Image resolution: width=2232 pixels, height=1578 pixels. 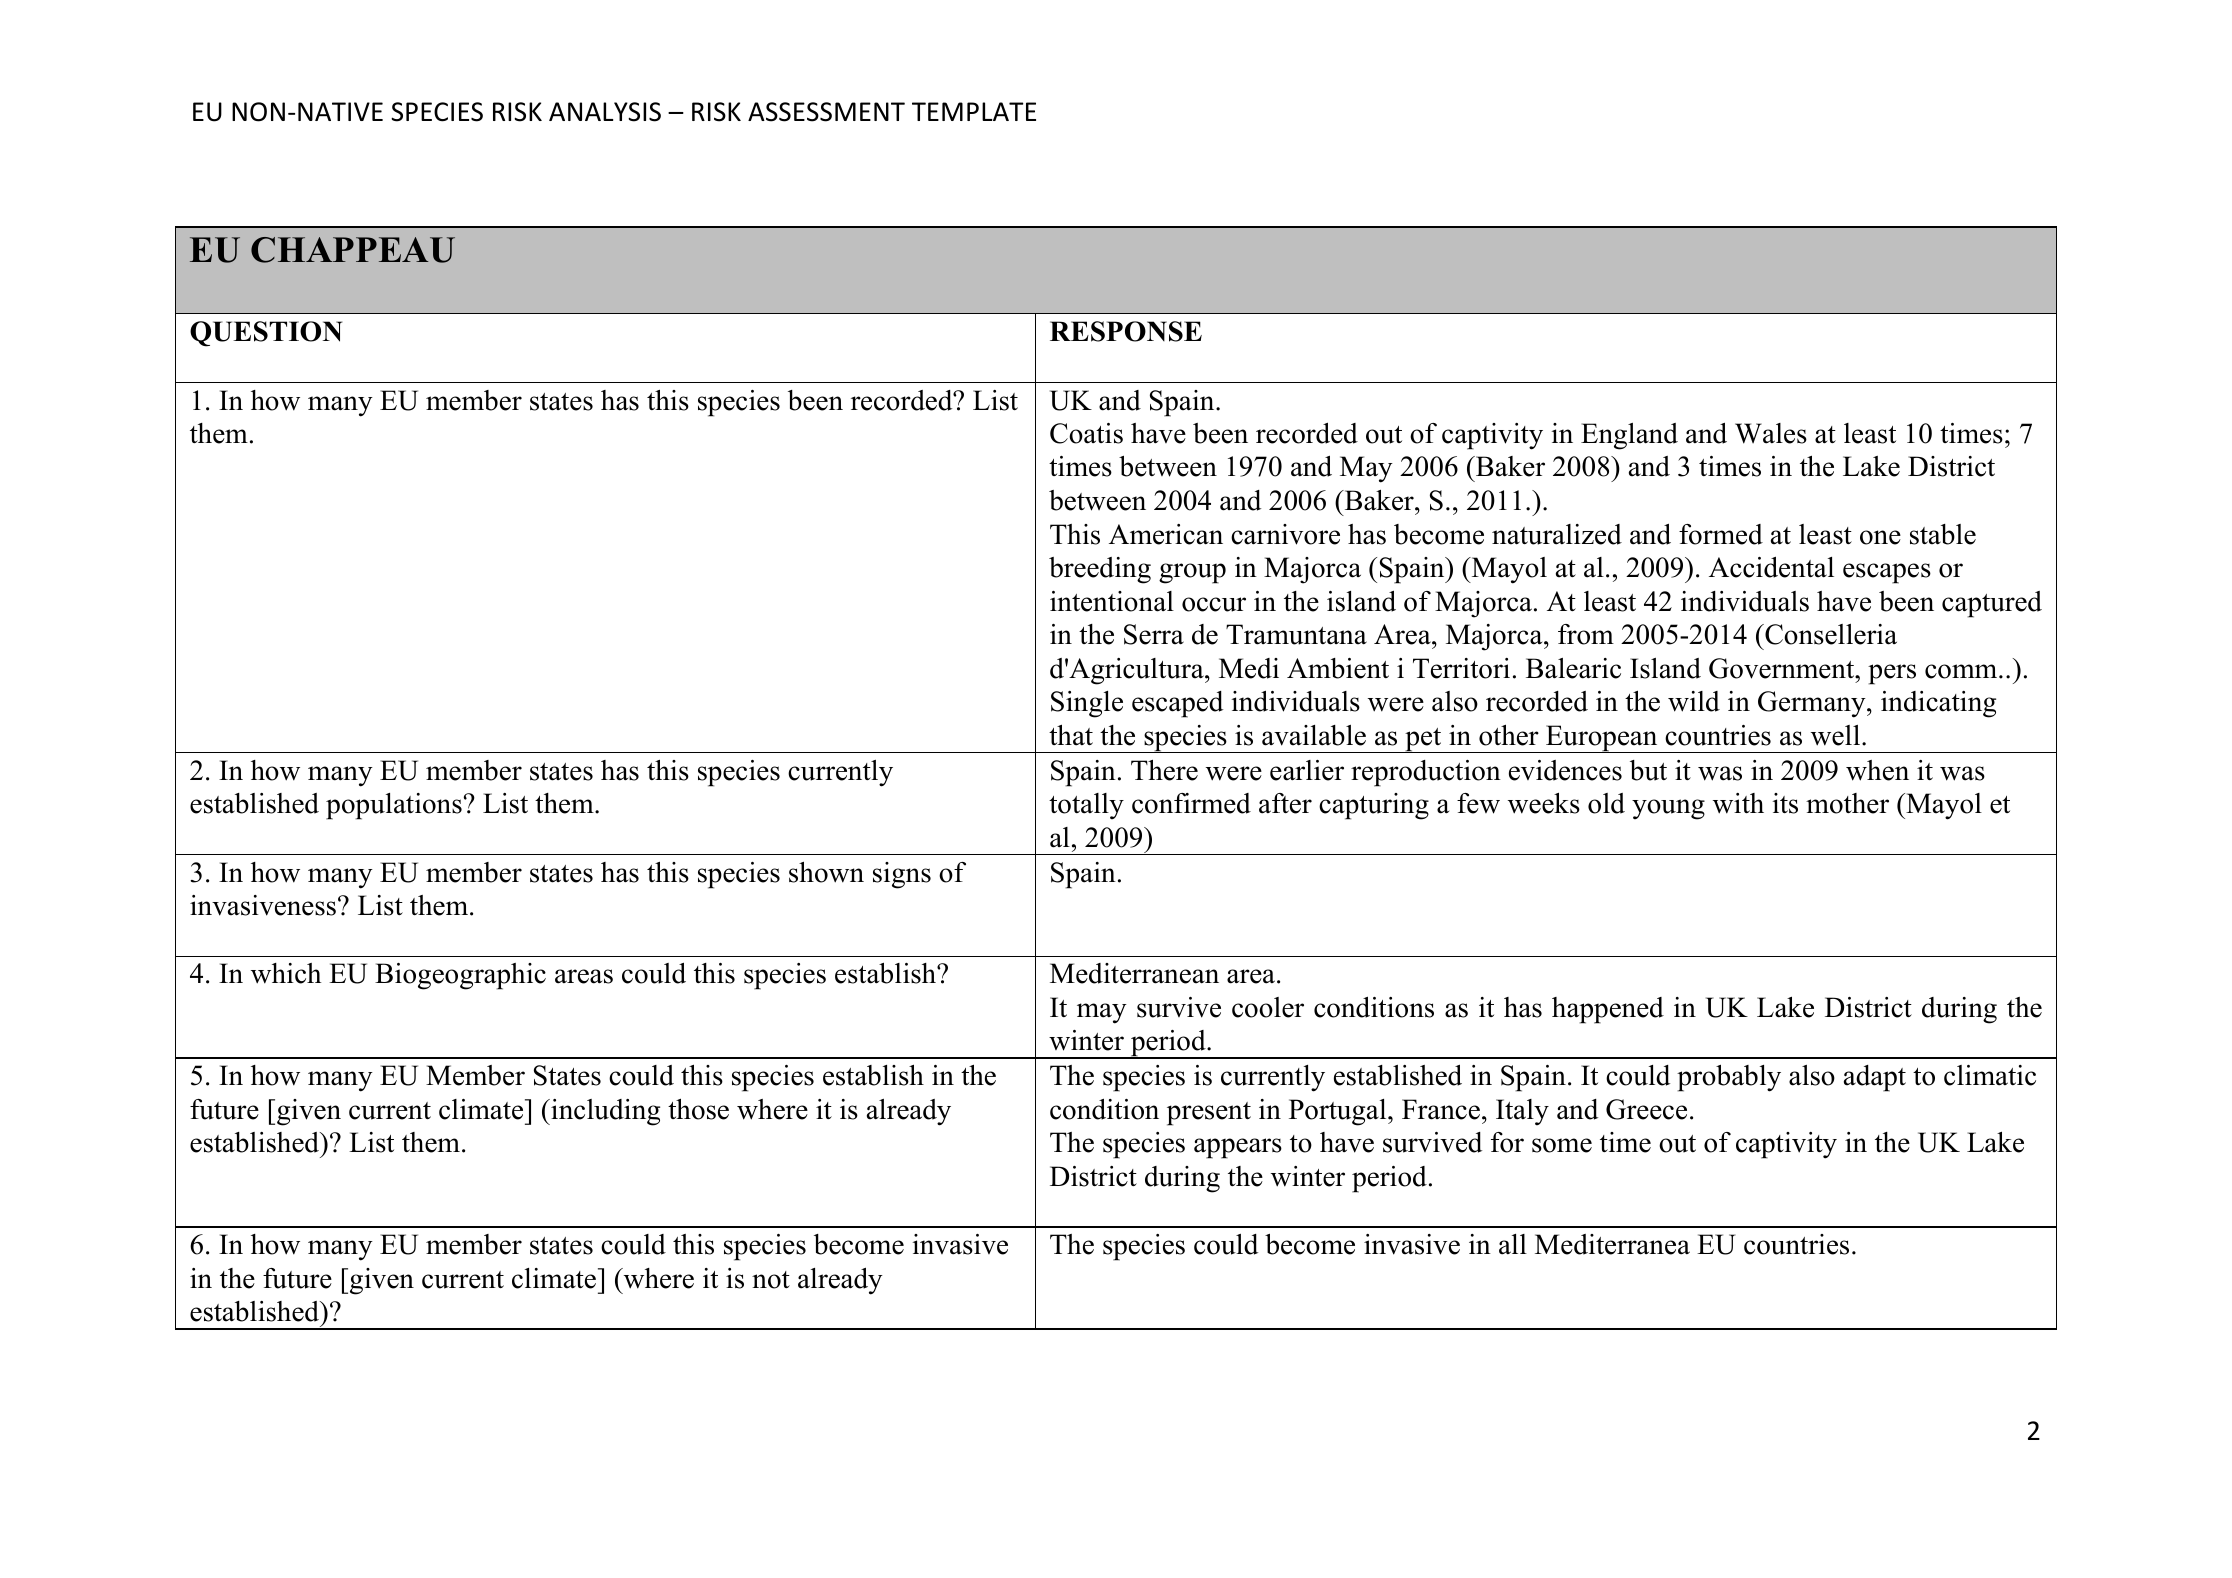 I want to click on totally, so click(x=1086, y=806).
